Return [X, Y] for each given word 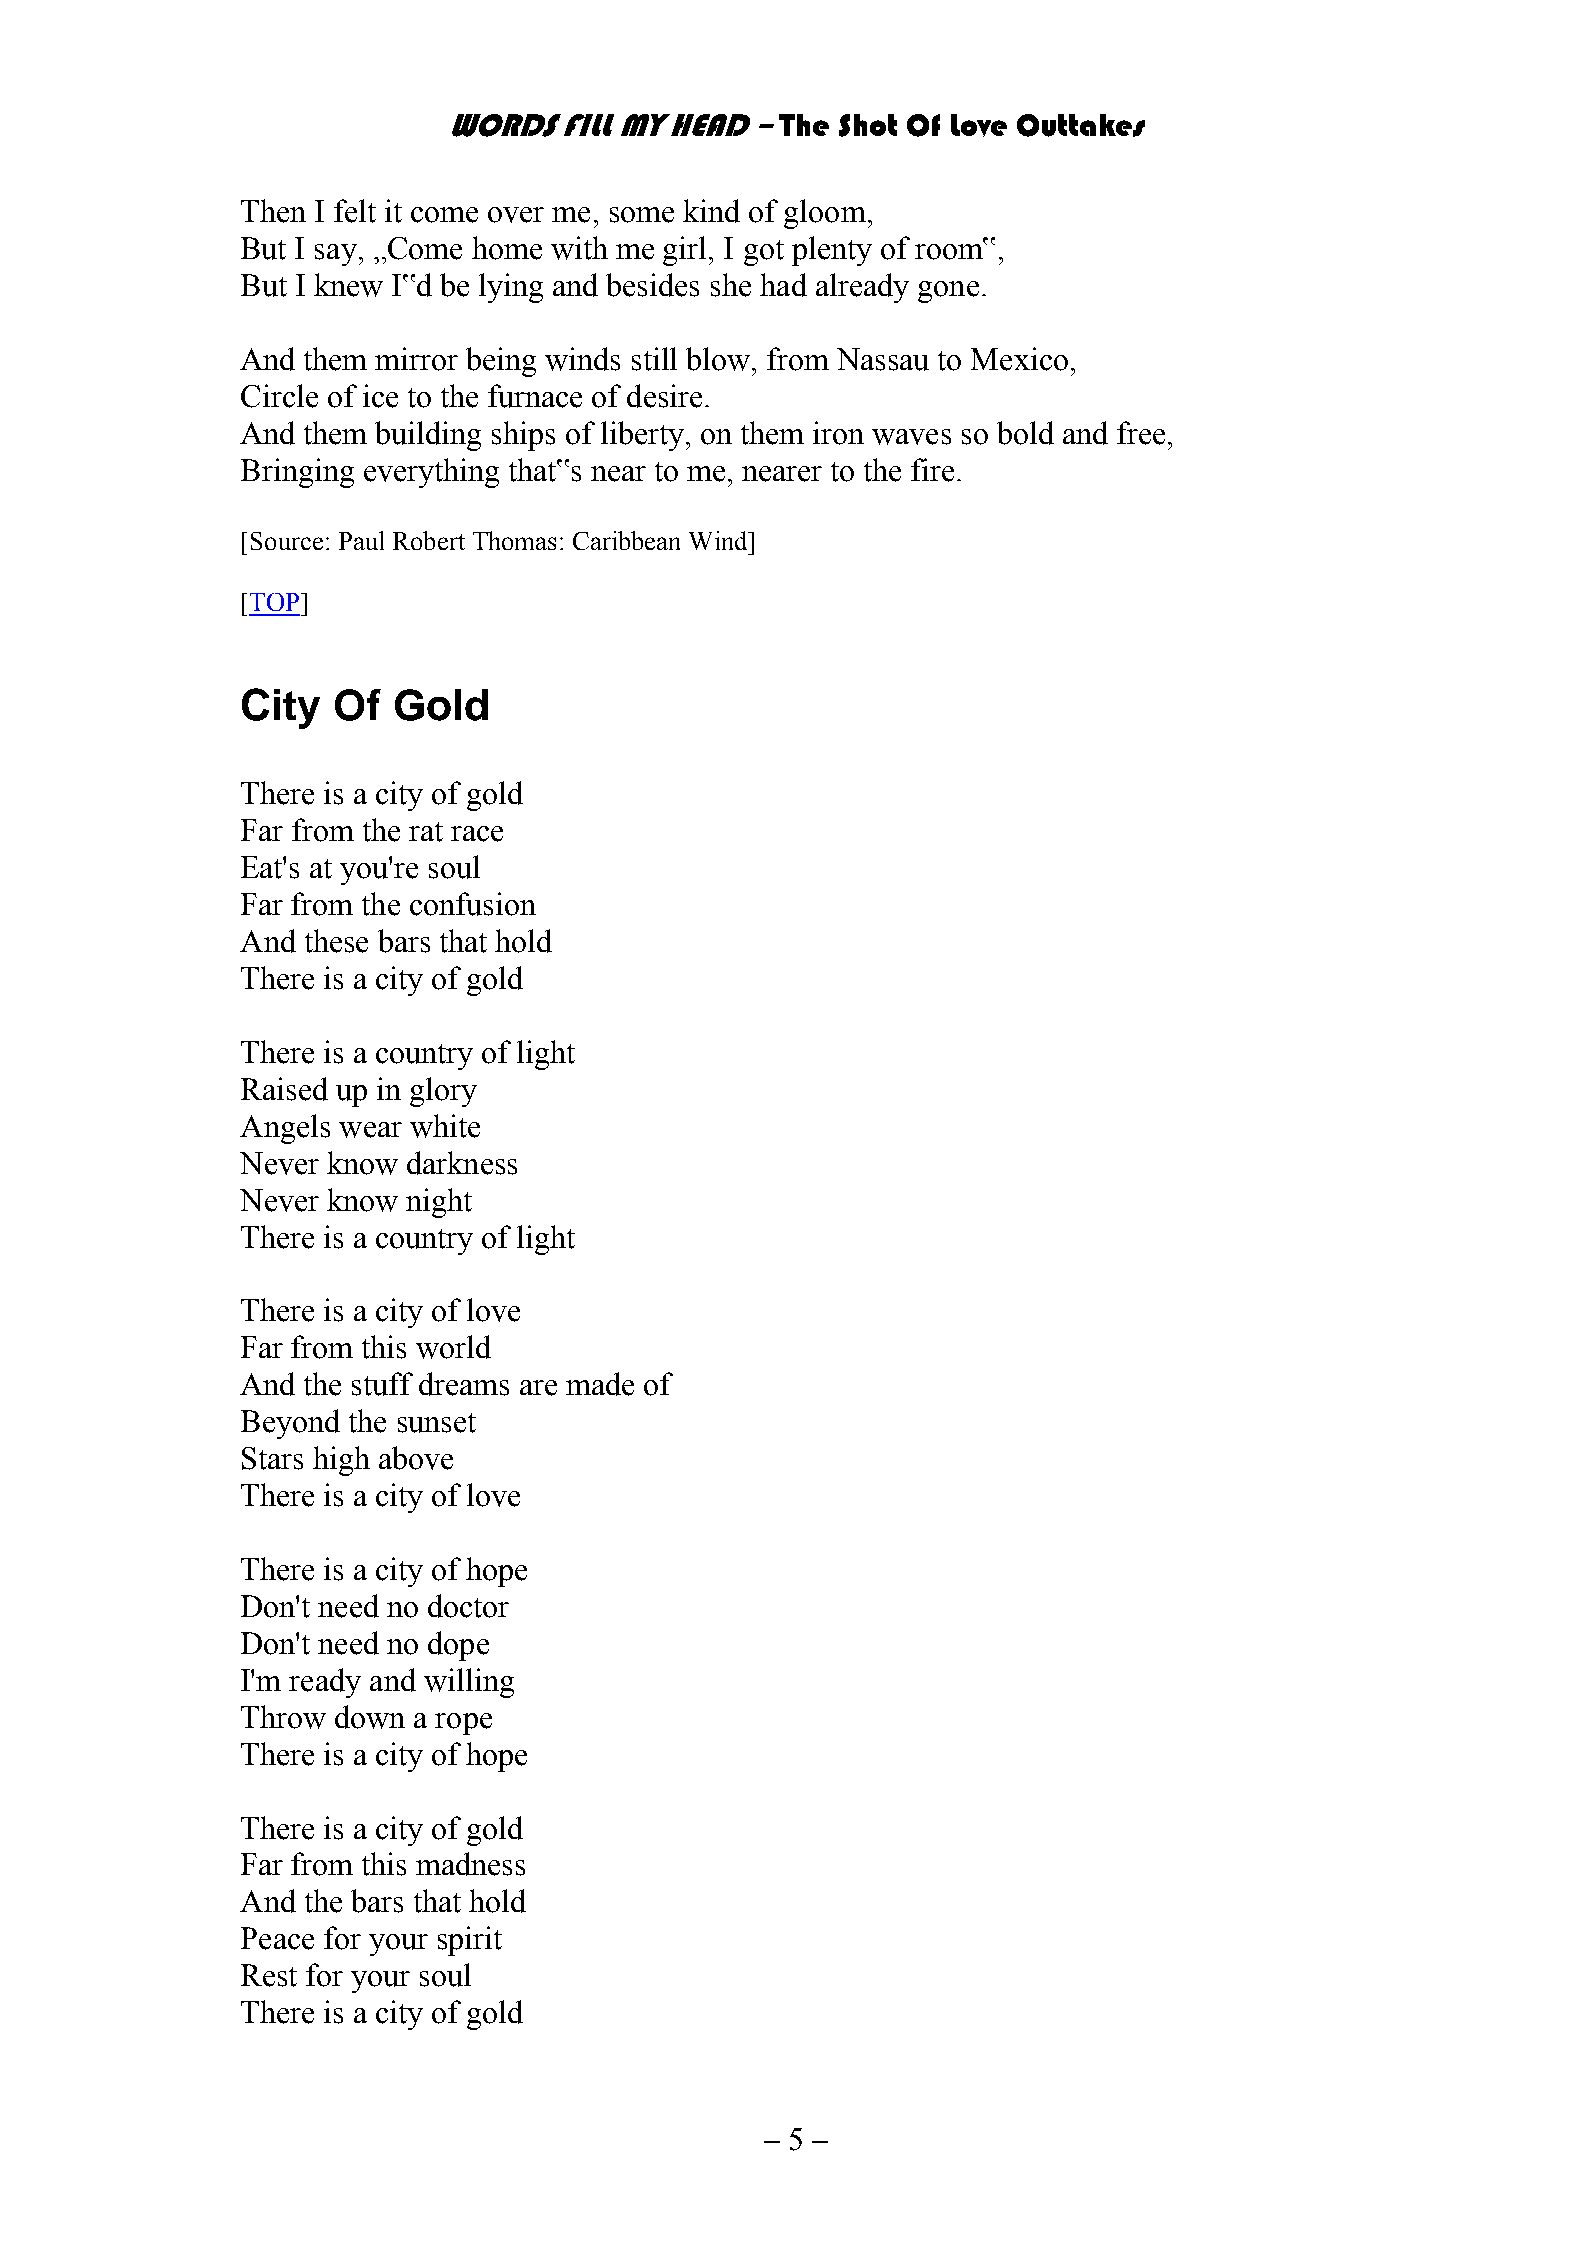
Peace [277, 1938]
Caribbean [626, 540]
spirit [470, 1941]
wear [370, 1130]
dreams [464, 1384]
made [600, 1384]
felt [355, 211]
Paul [361, 540]
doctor [468, 1606]
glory [443, 1092]
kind [711, 211]
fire [932, 470]
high [341, 1461]
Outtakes [1081, 125]
